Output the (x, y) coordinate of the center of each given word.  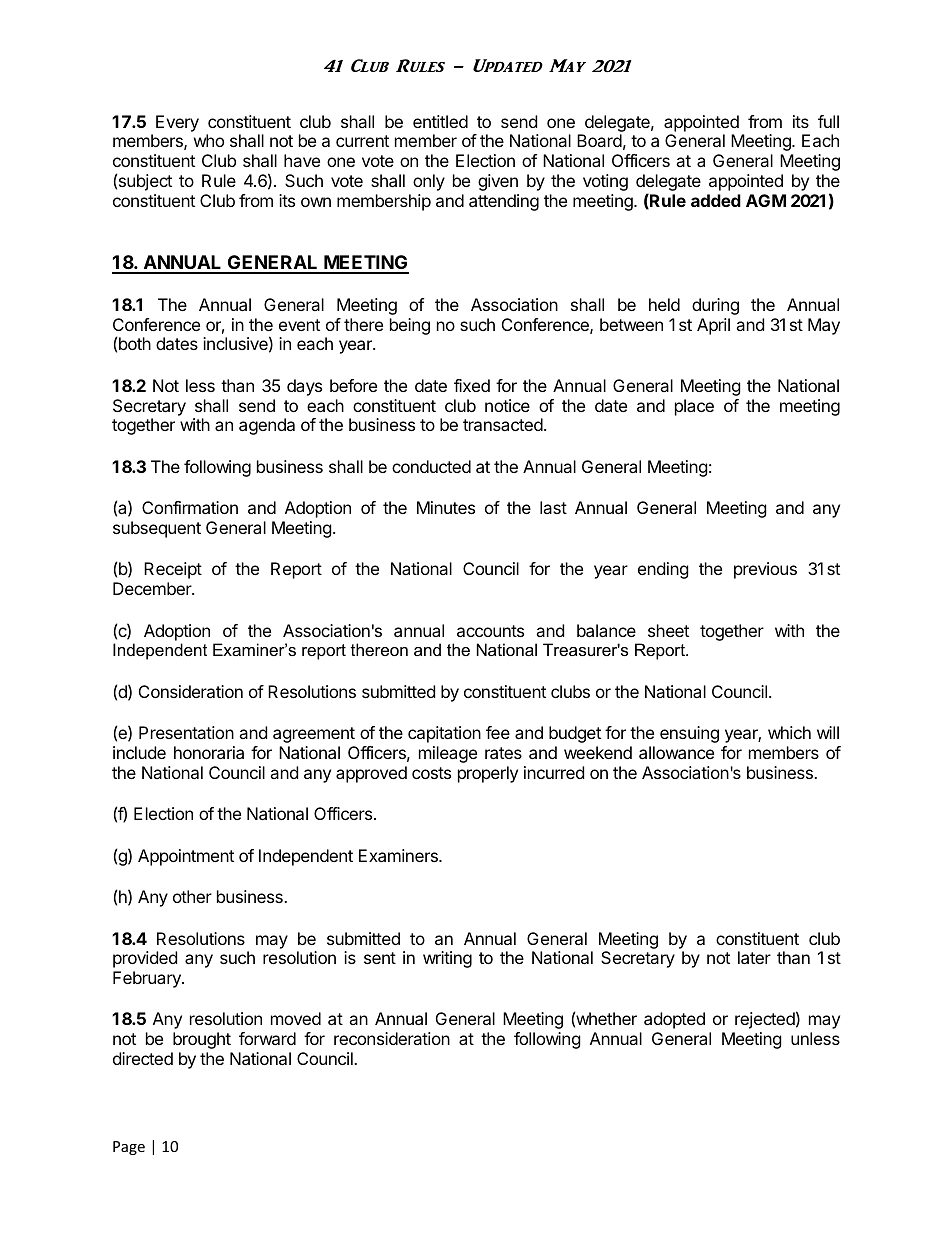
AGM (766, 200)
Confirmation (190, 507)
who (209, 140)
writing (447, 959)
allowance (676, 752)
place (694, 407)
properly (488, 774)
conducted (431, 466)
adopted (674, 1020)
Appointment (186, 857)
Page (129, 1148)
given (498, 182)
